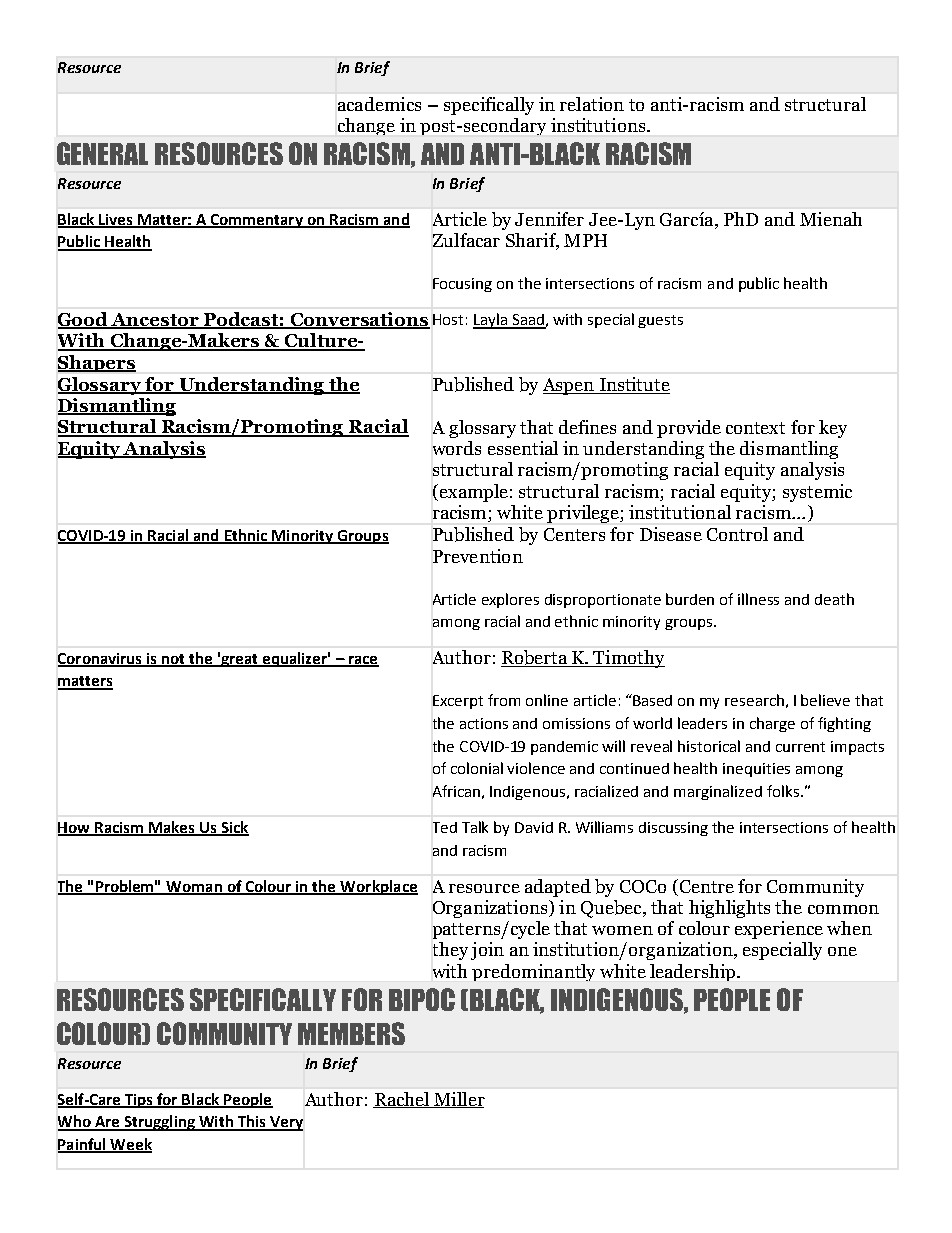 This document has height=1233, width=952. What do you see at coordinates (458, 1100) in the document?
I see `Miller` at bounding box center [458, 1100].
